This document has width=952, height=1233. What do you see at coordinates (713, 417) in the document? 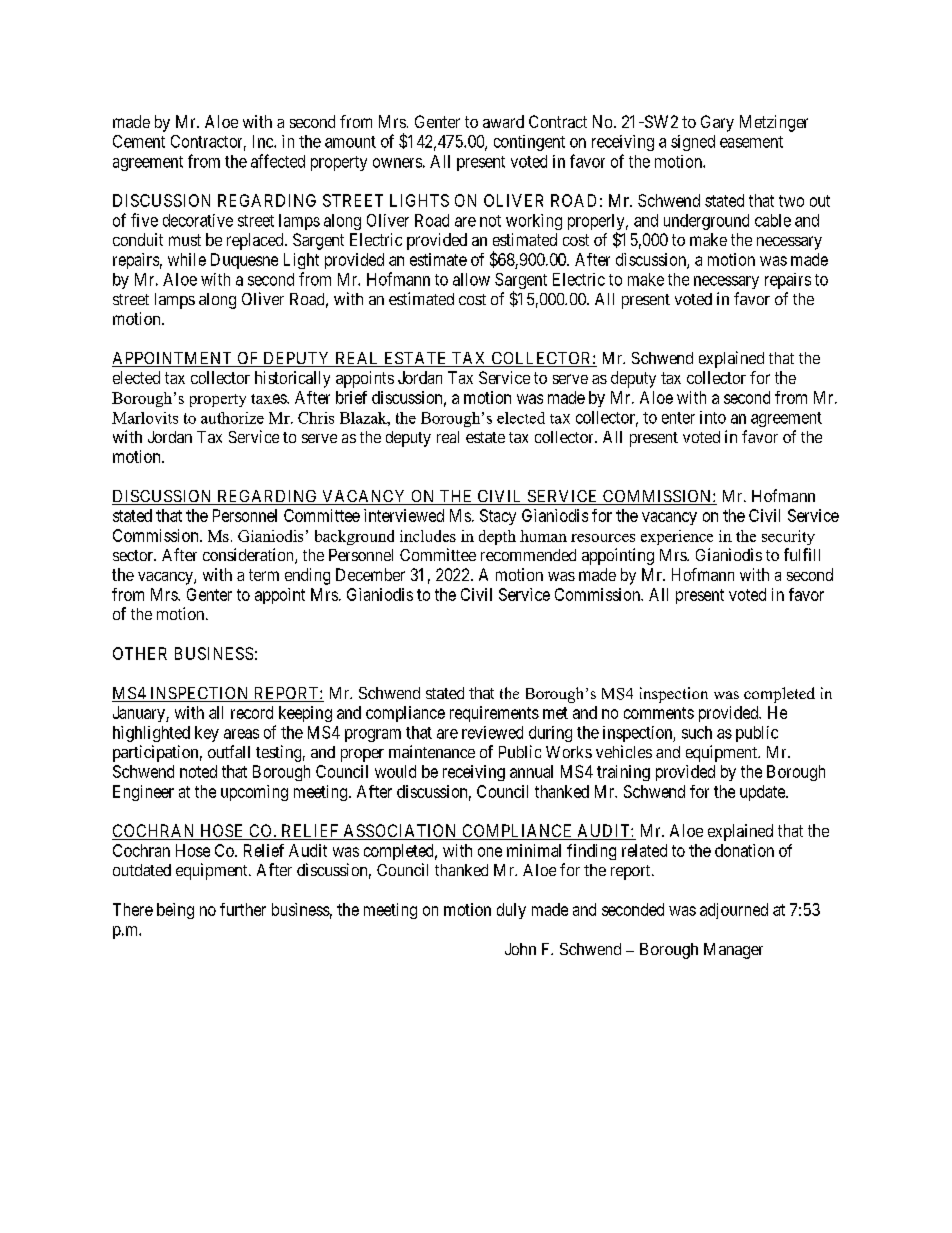
I see `into` at bounding box center [713, 417].
